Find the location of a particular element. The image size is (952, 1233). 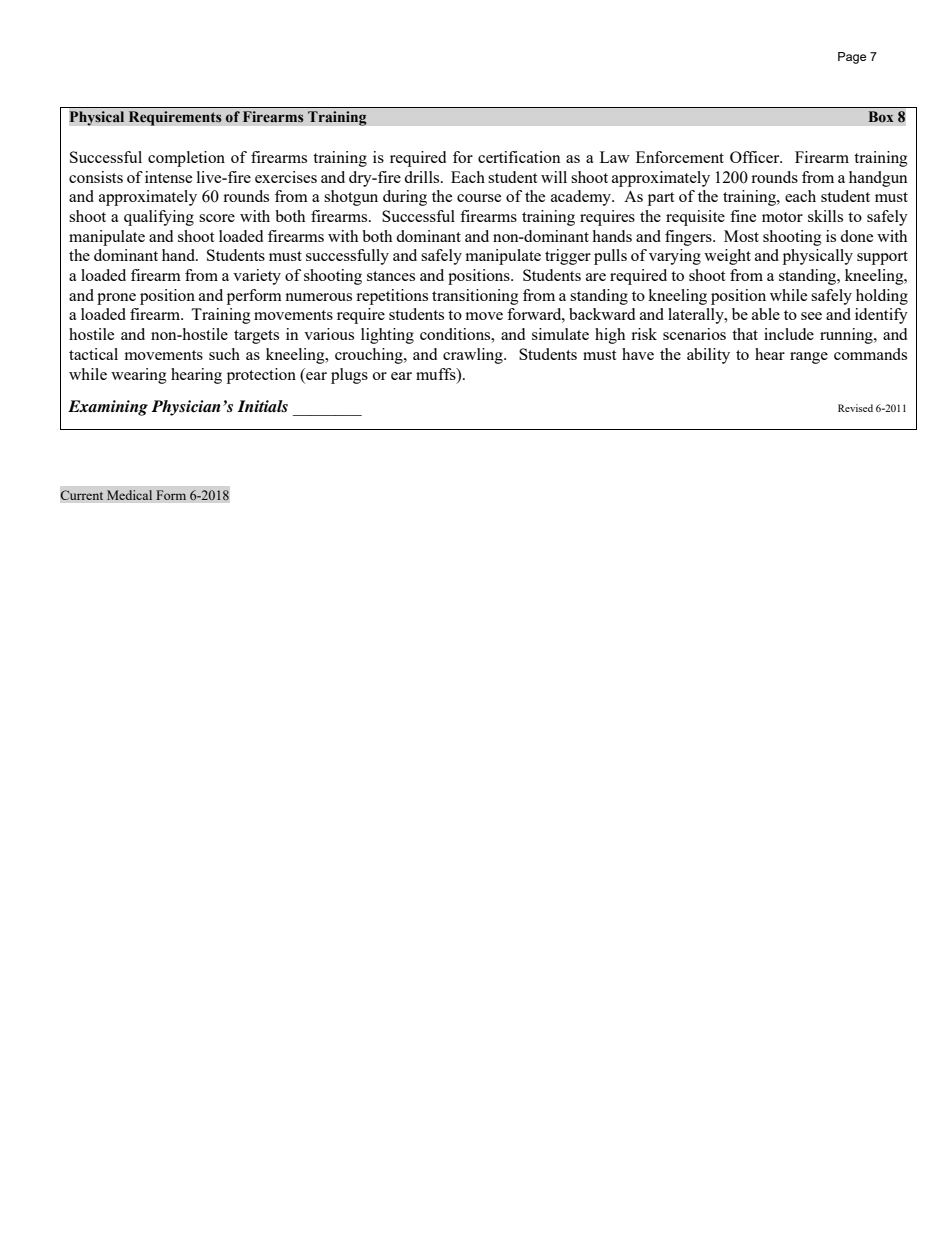

Page is located at coordinates (852, 58).
